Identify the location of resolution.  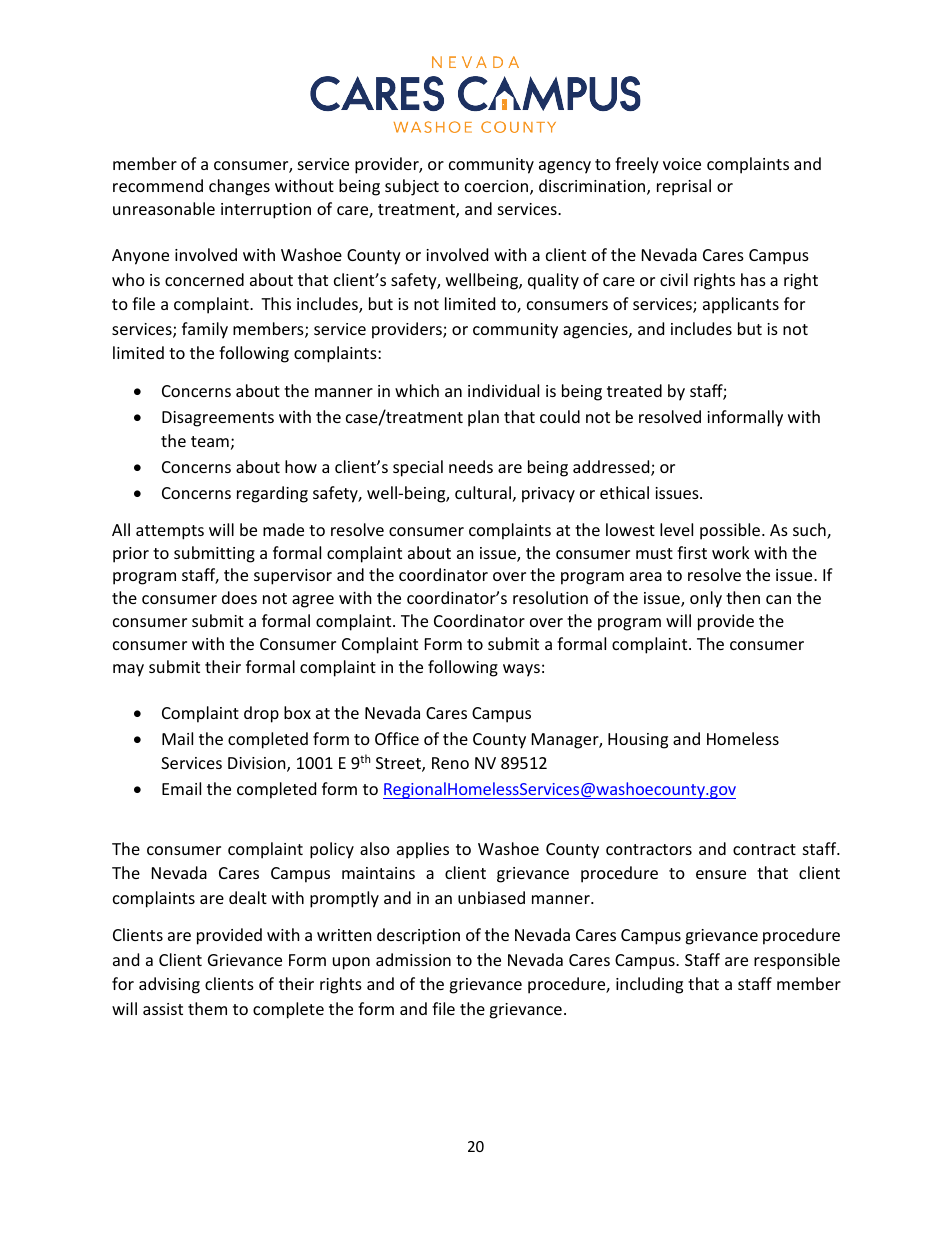
(550, 597).
